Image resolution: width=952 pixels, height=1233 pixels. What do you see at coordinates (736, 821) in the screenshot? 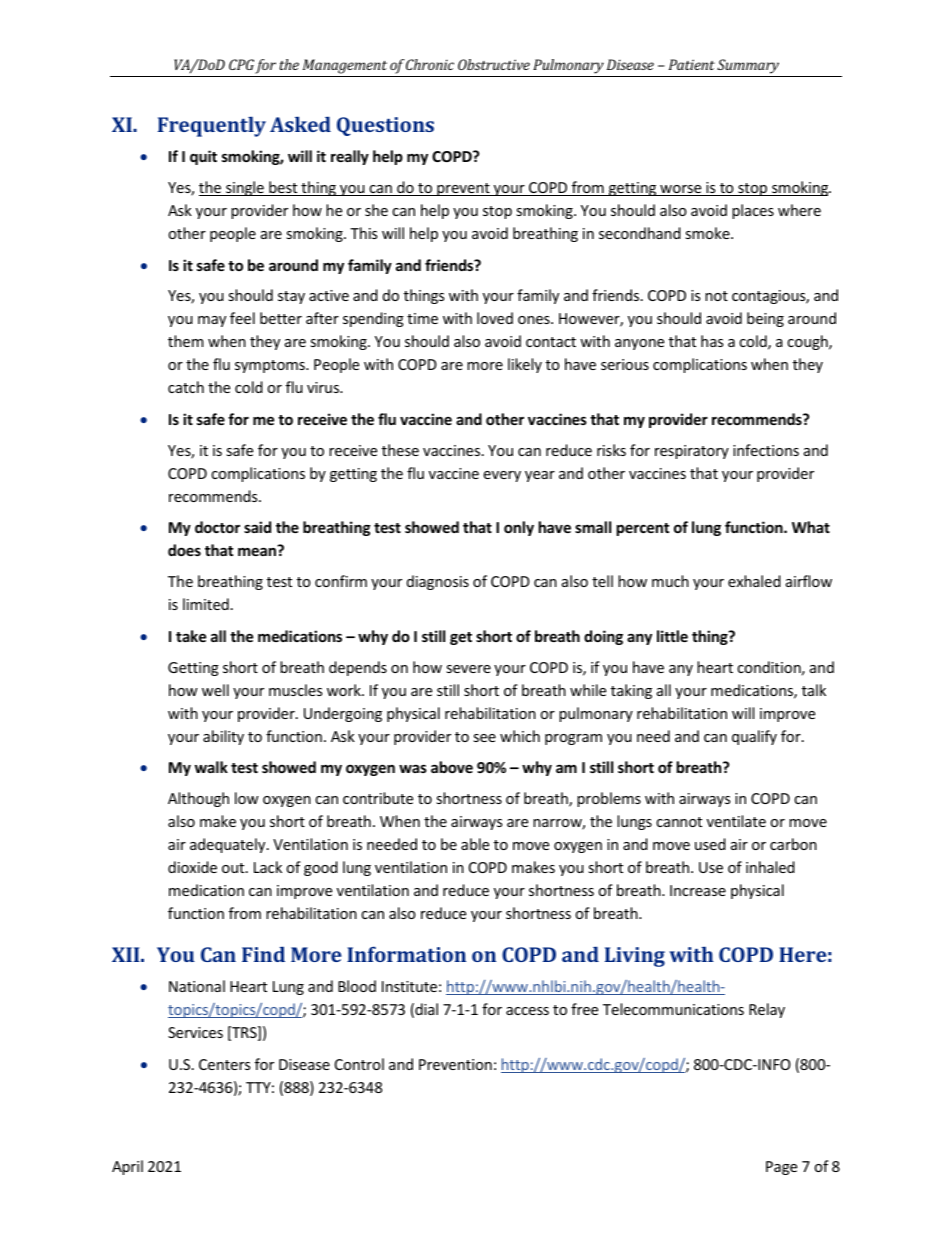
I see `ventilate` at bounding box center [736, 821].
